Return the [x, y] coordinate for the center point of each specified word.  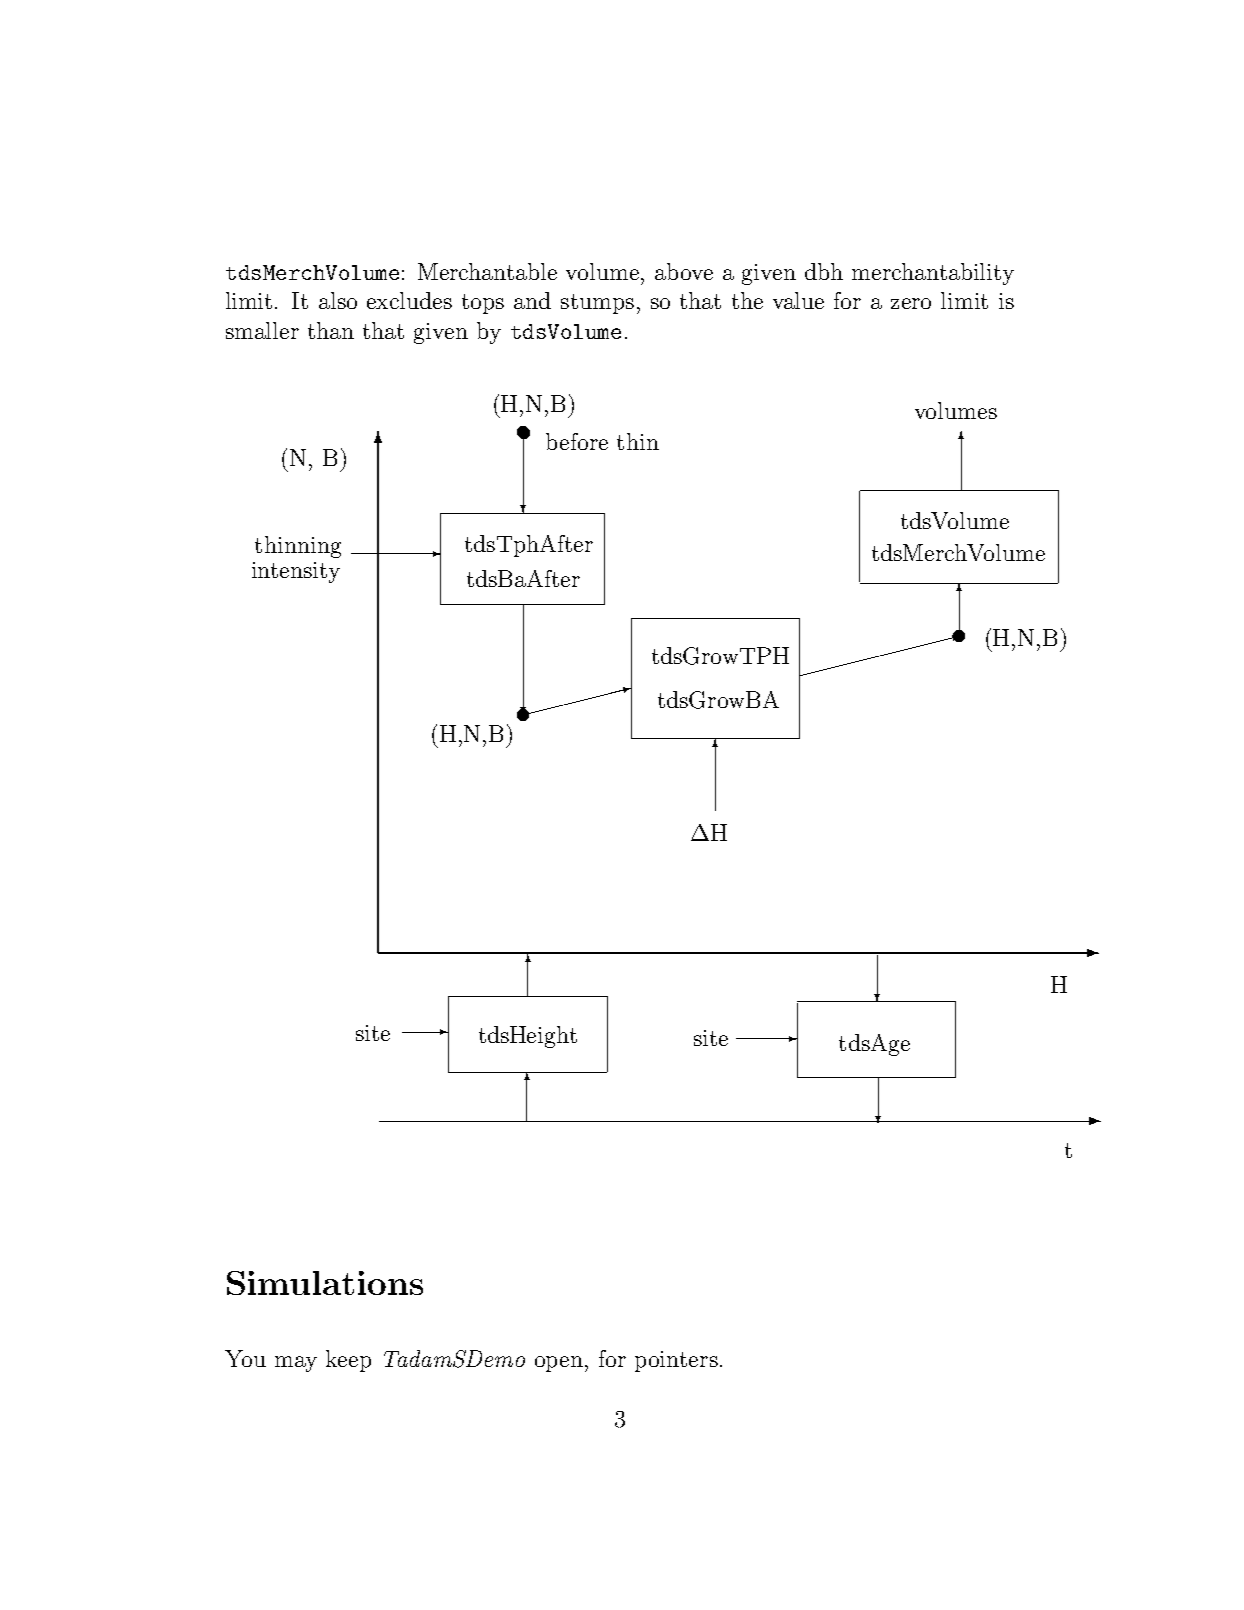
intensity [296, 572]
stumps [597, 304]
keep [348, 1361]
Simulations [325, 1283]
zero [911, 303]
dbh [824, 271]
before [577, 441]
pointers [676, 1361]
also [338, 300]
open [560, 1364]
